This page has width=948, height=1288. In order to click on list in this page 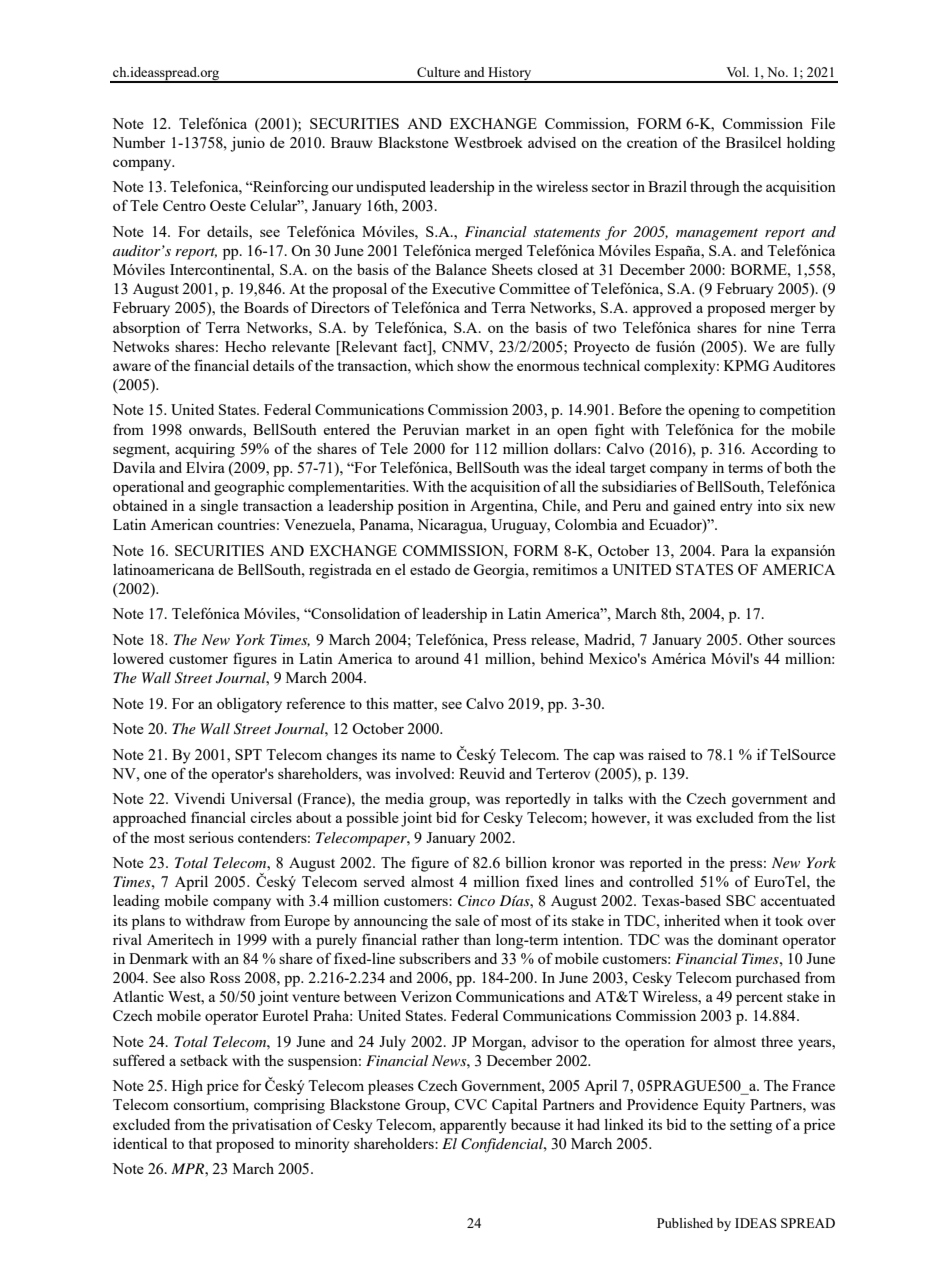, I will do `click(825, 817)`.
